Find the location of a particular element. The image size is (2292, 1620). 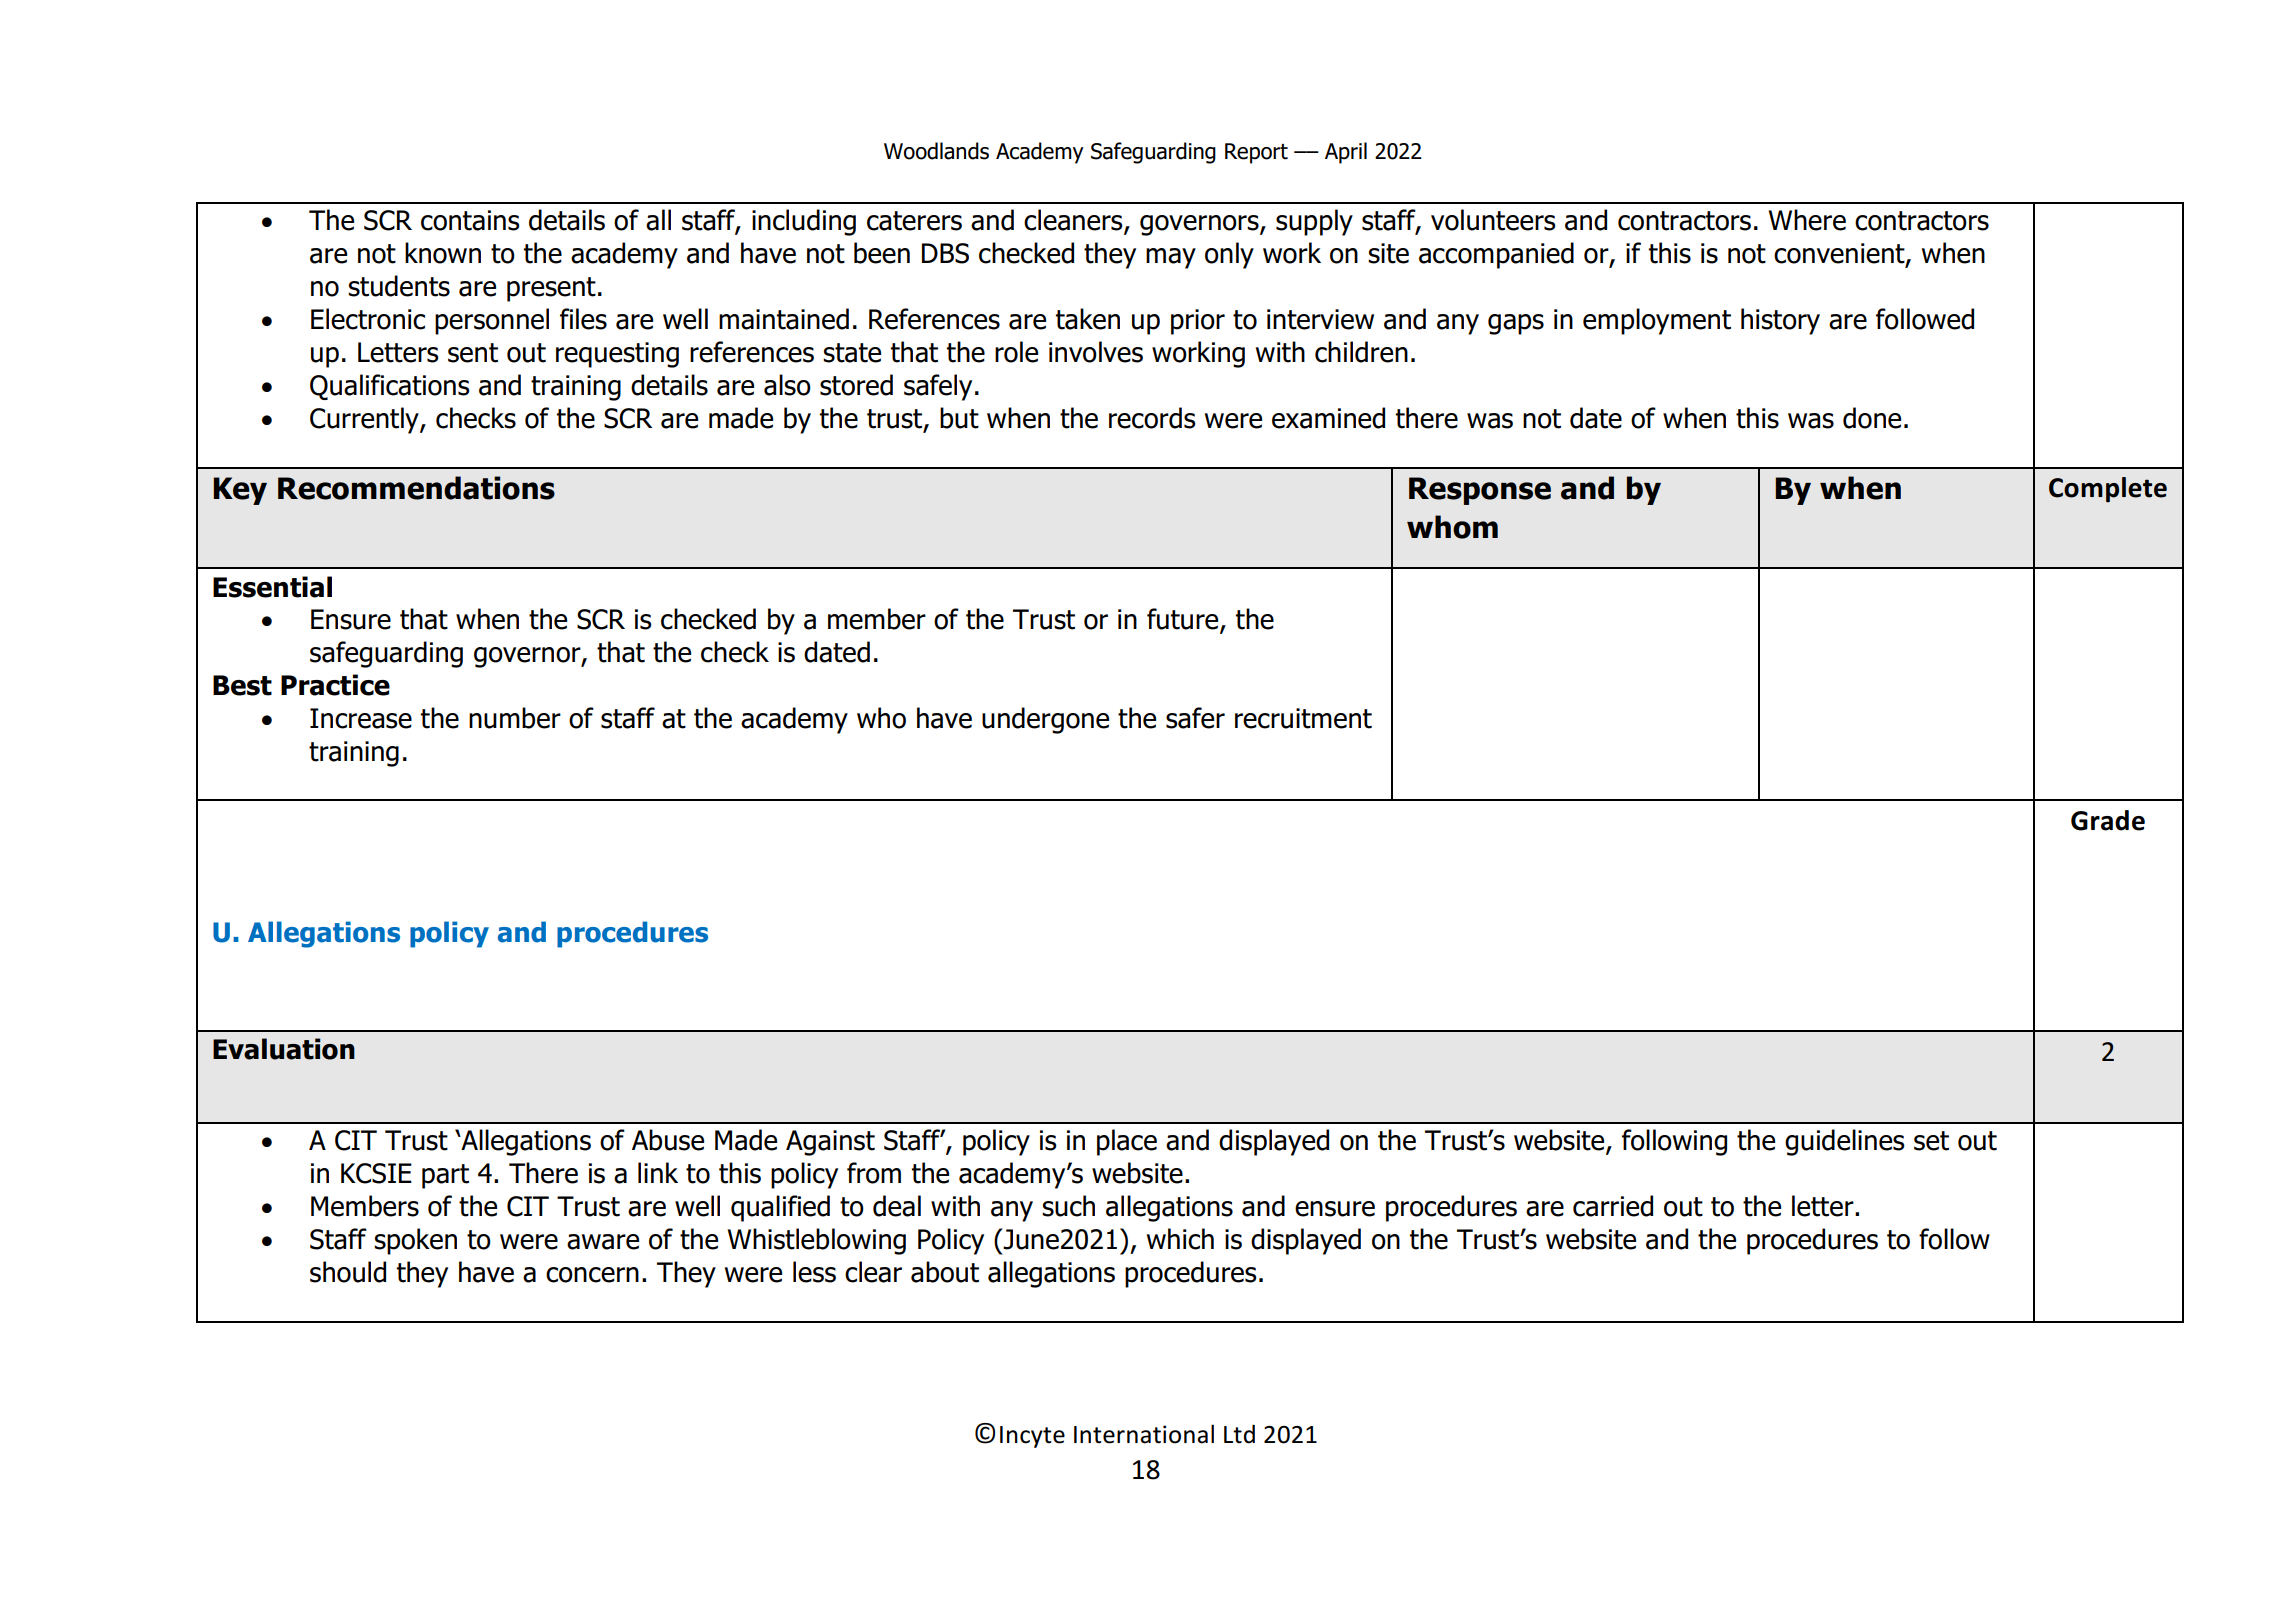

contains is located at coordinates (470, 220).
